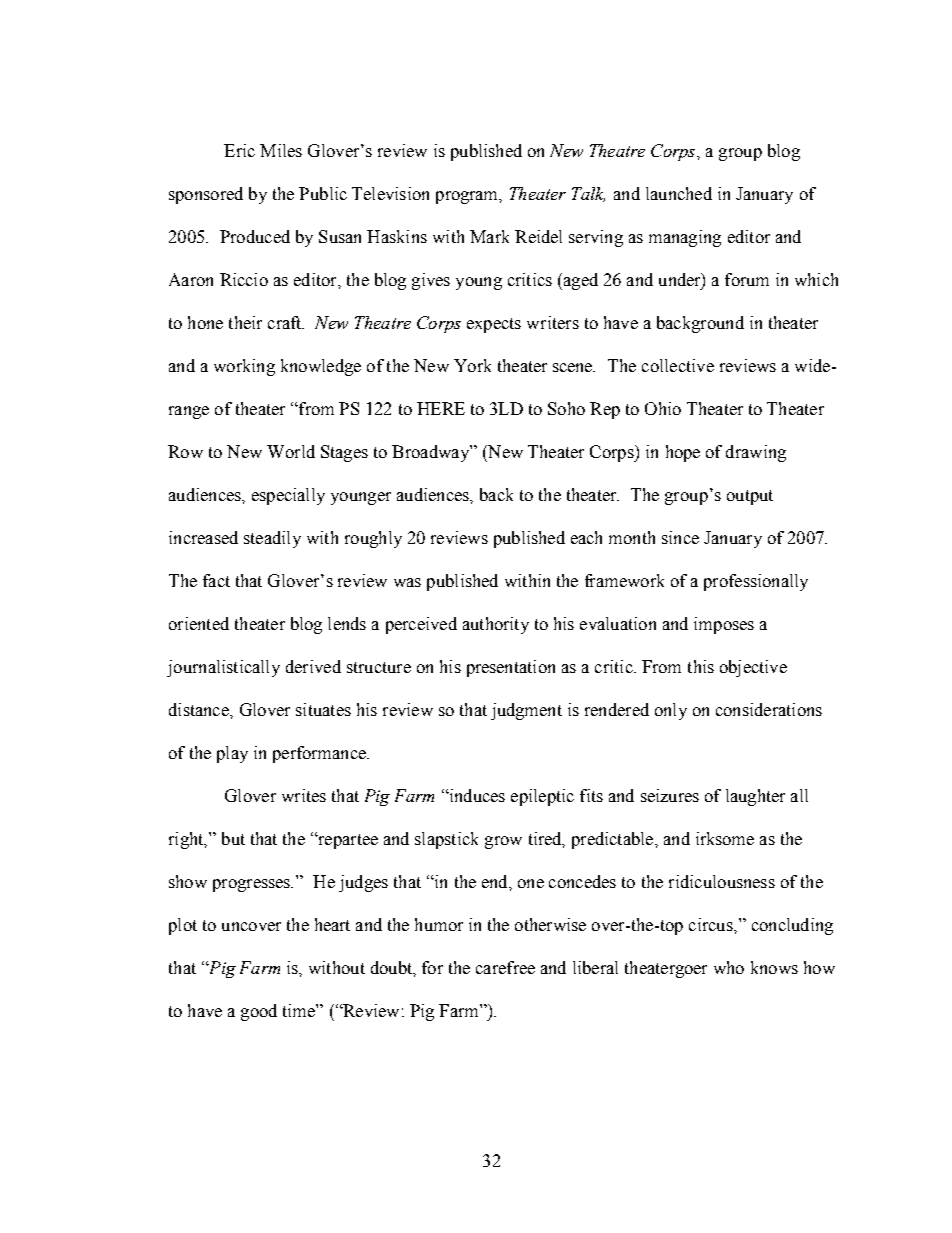 This page has height=1233, width=952. I want to click on fact, so click(216, 580).
